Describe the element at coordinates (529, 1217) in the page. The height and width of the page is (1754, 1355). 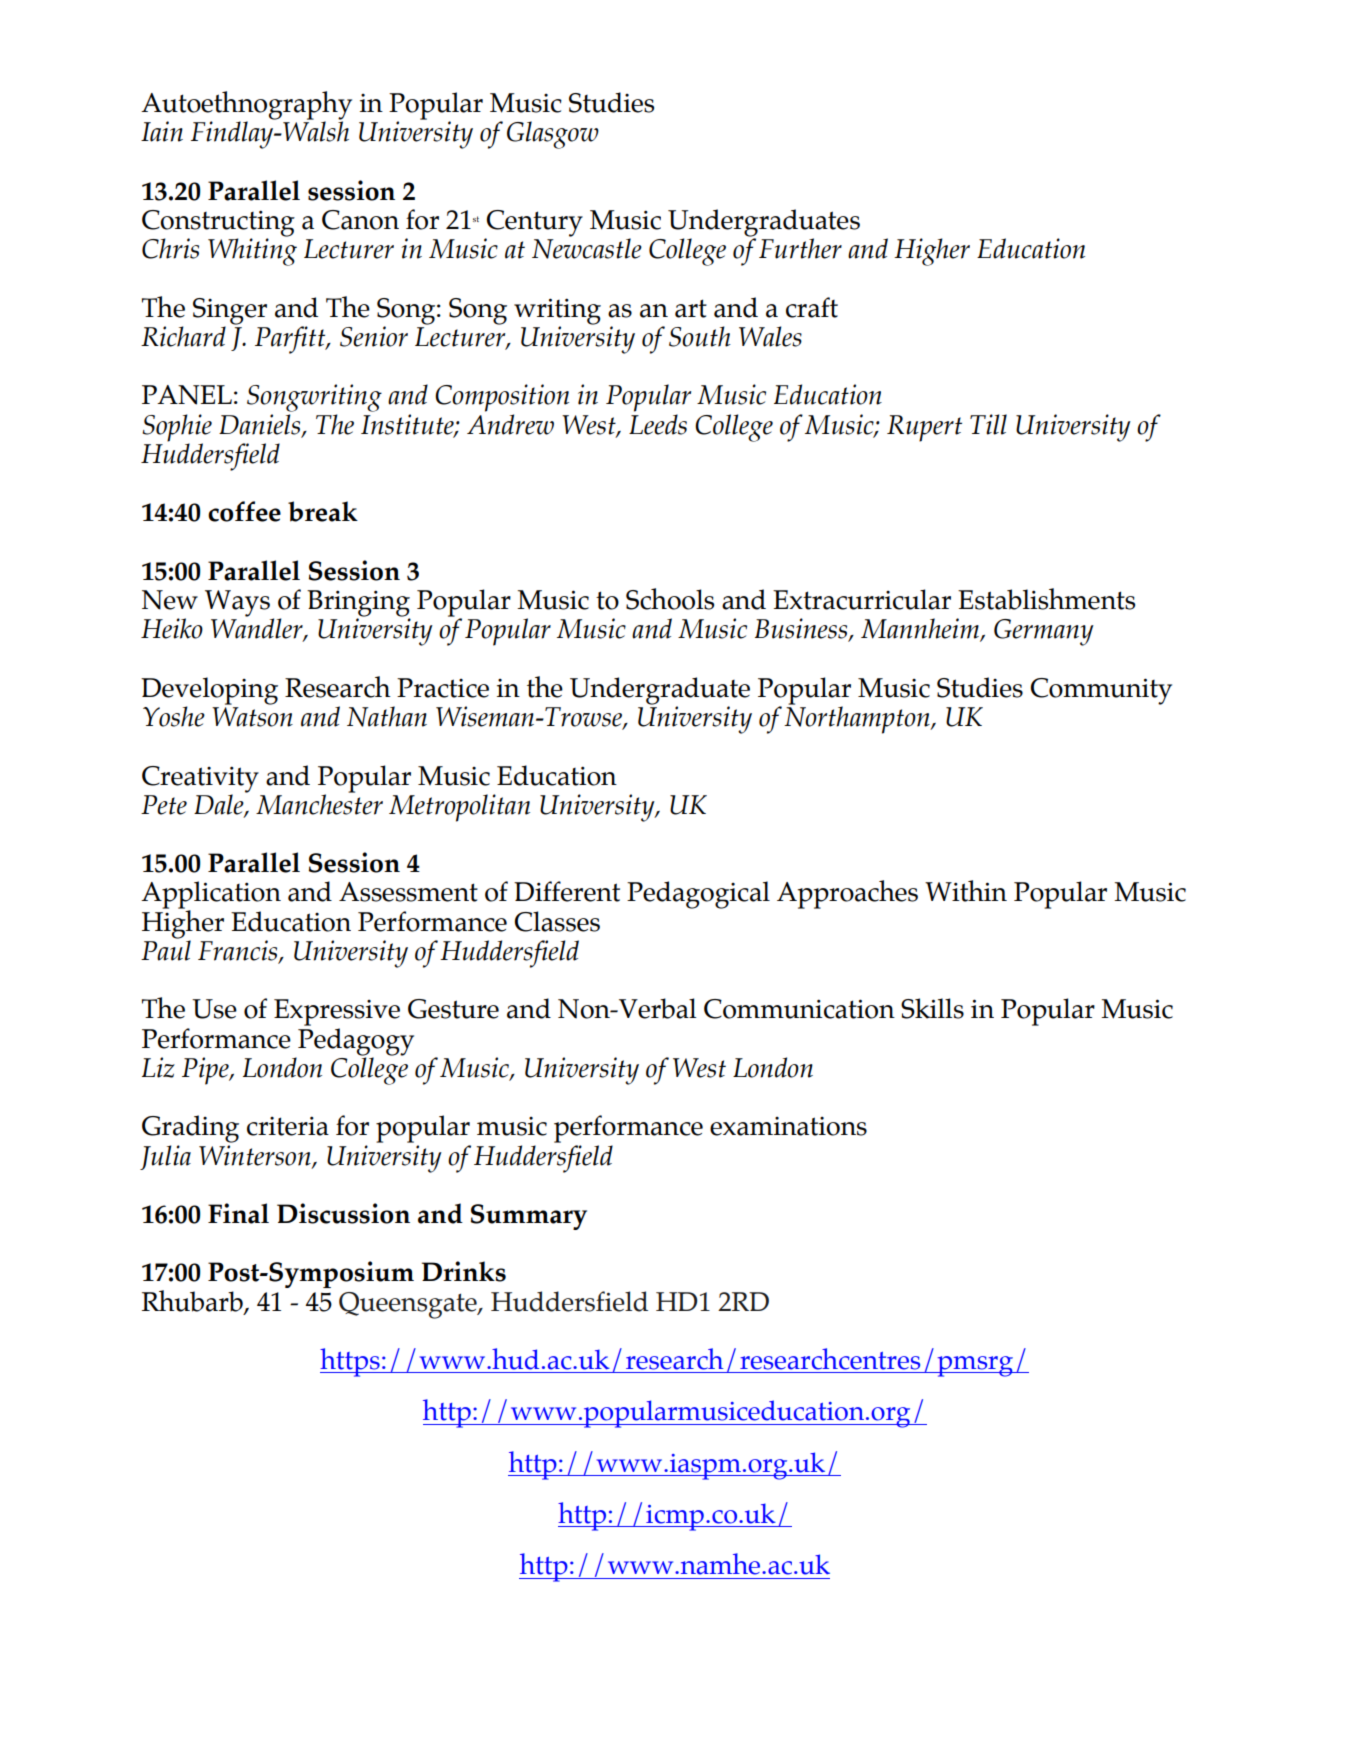
I see `Summary` at that location.
